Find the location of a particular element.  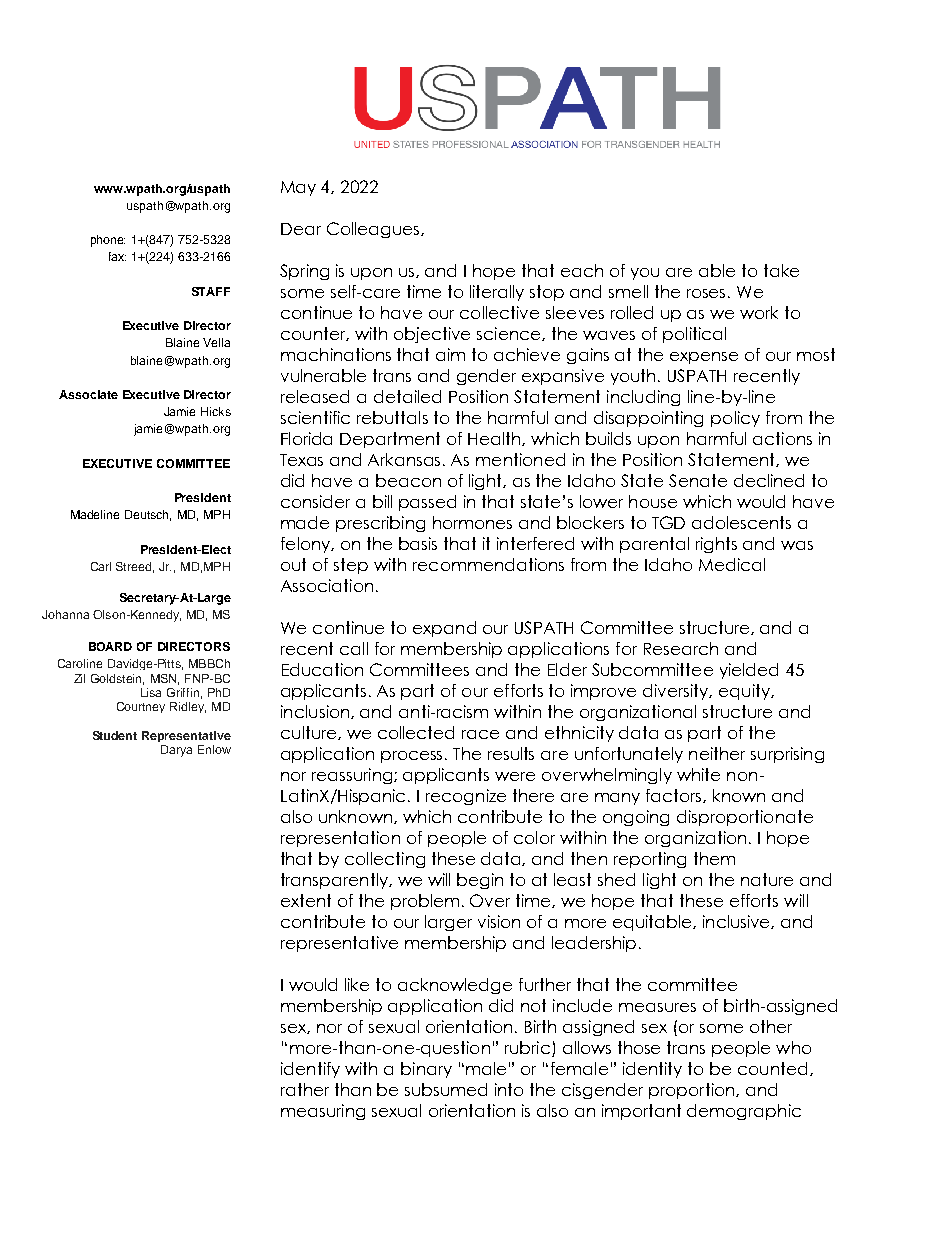

expand is located at coordinates (444, 629).
